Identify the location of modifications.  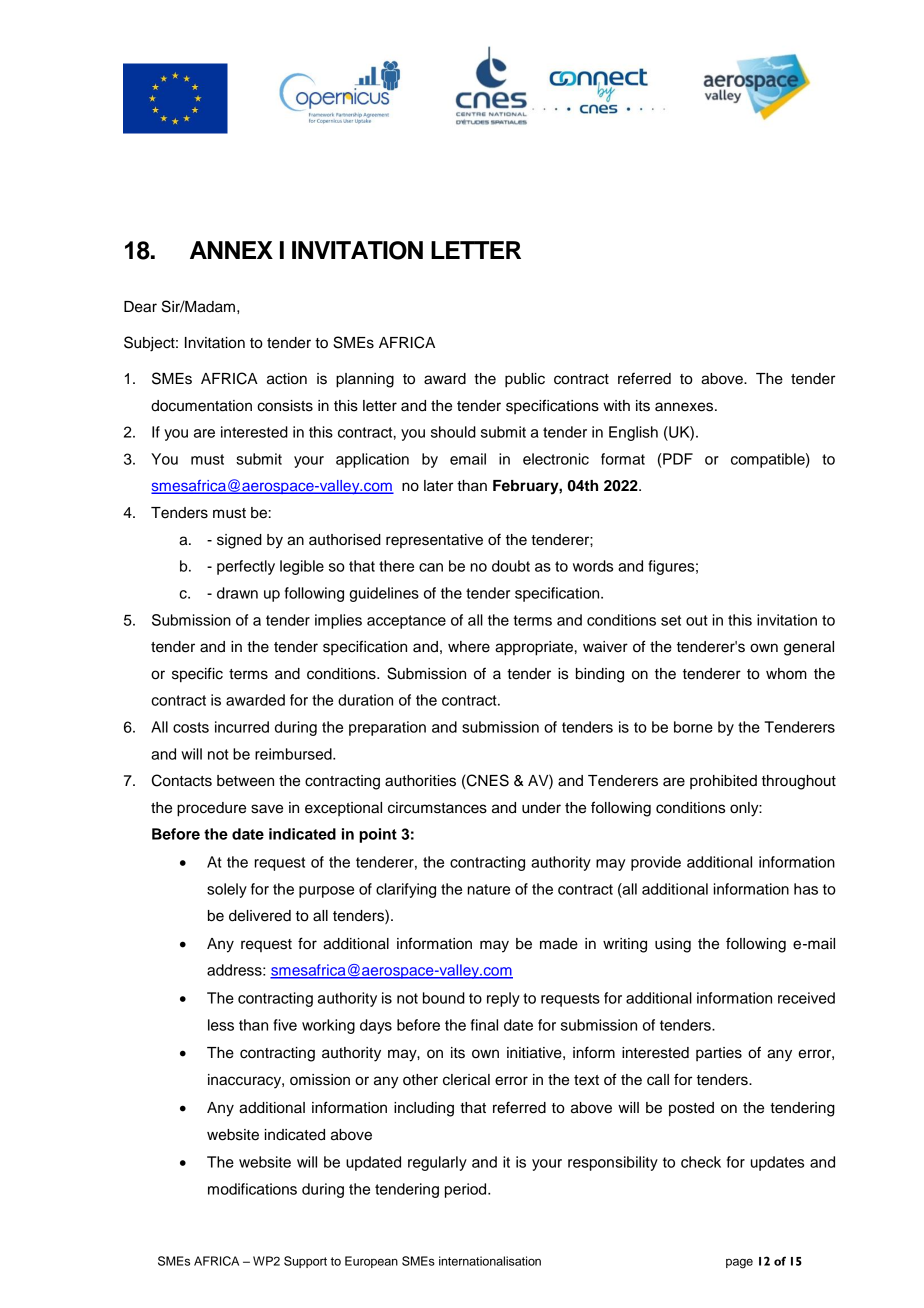
(252, 1189).
